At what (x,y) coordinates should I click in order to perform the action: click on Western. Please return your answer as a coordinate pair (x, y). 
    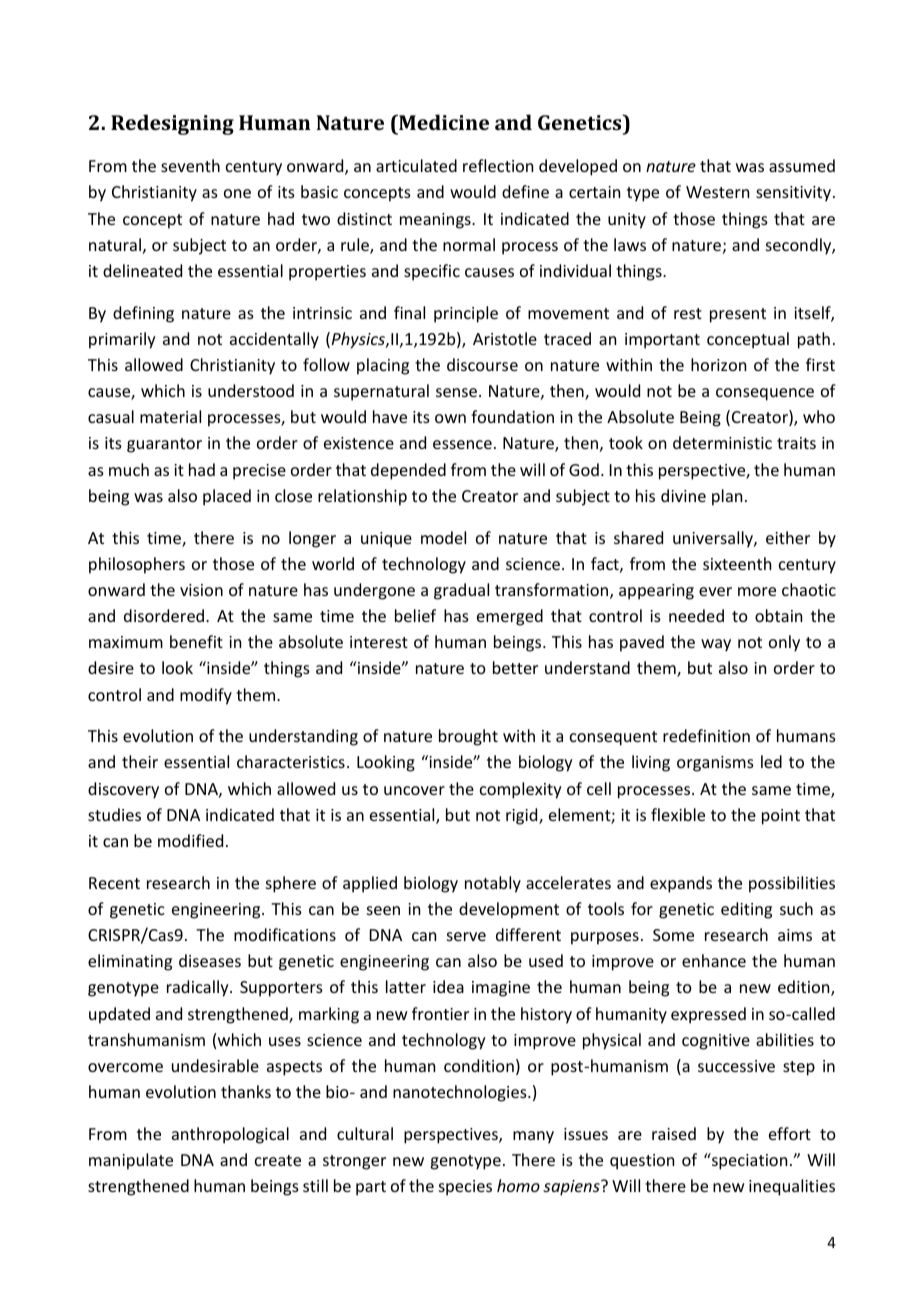
    Looking at the image, I should click on (717, 192).
